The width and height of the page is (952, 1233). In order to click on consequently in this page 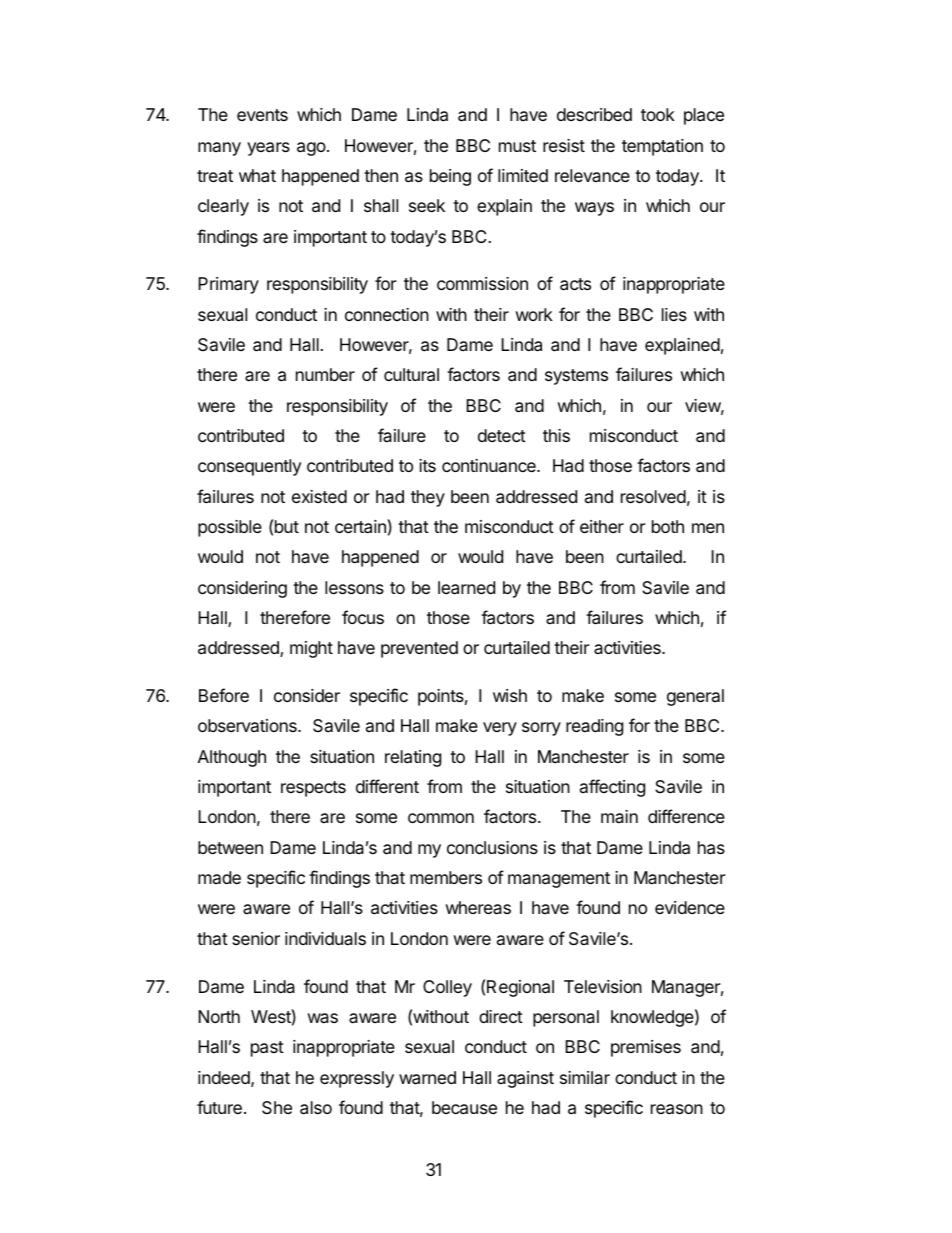, I will do `click(249, 467)`.
